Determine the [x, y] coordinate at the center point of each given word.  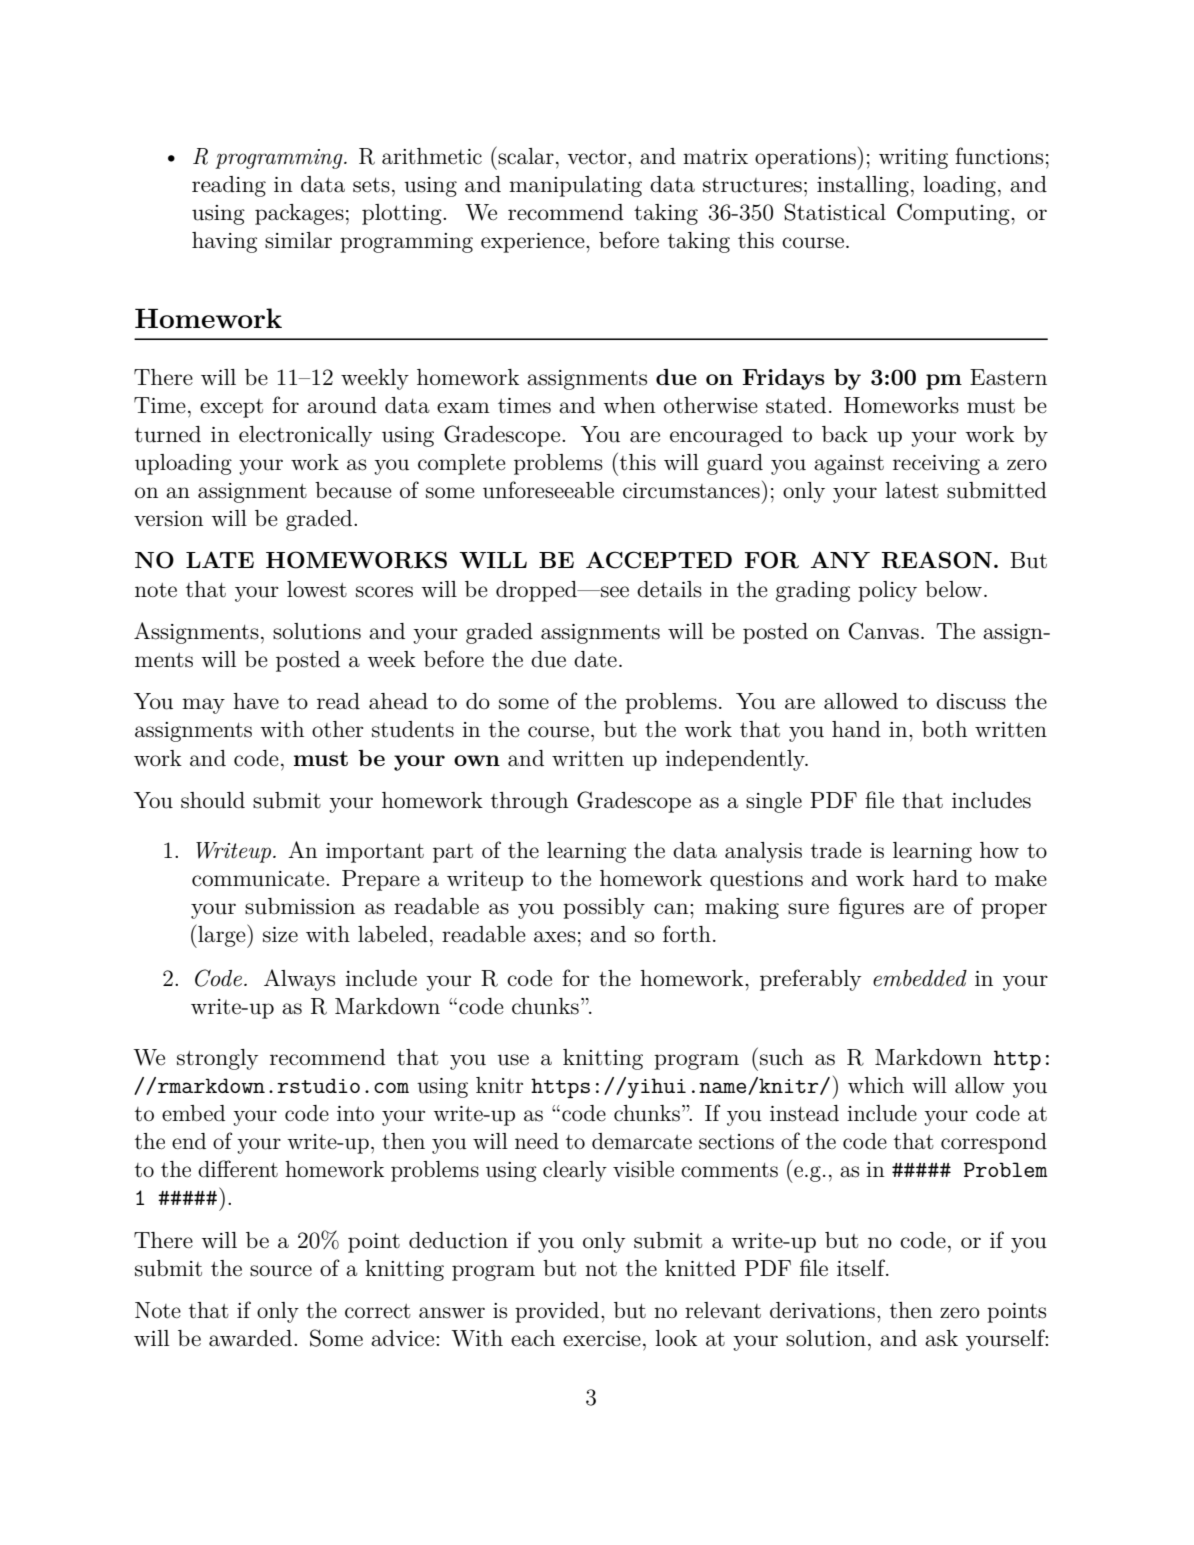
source [281, 1271]
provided [558, 1312]
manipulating [575, 186]
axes [555, 937]
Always [299, 980]
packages [299, 214]
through [529, 802]
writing [913, 159]
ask [941, 1338]
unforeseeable [548, 490]
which [876, 1085]
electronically [305, 436]
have [256, 701]
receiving [936, 465]
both [944, 729]
